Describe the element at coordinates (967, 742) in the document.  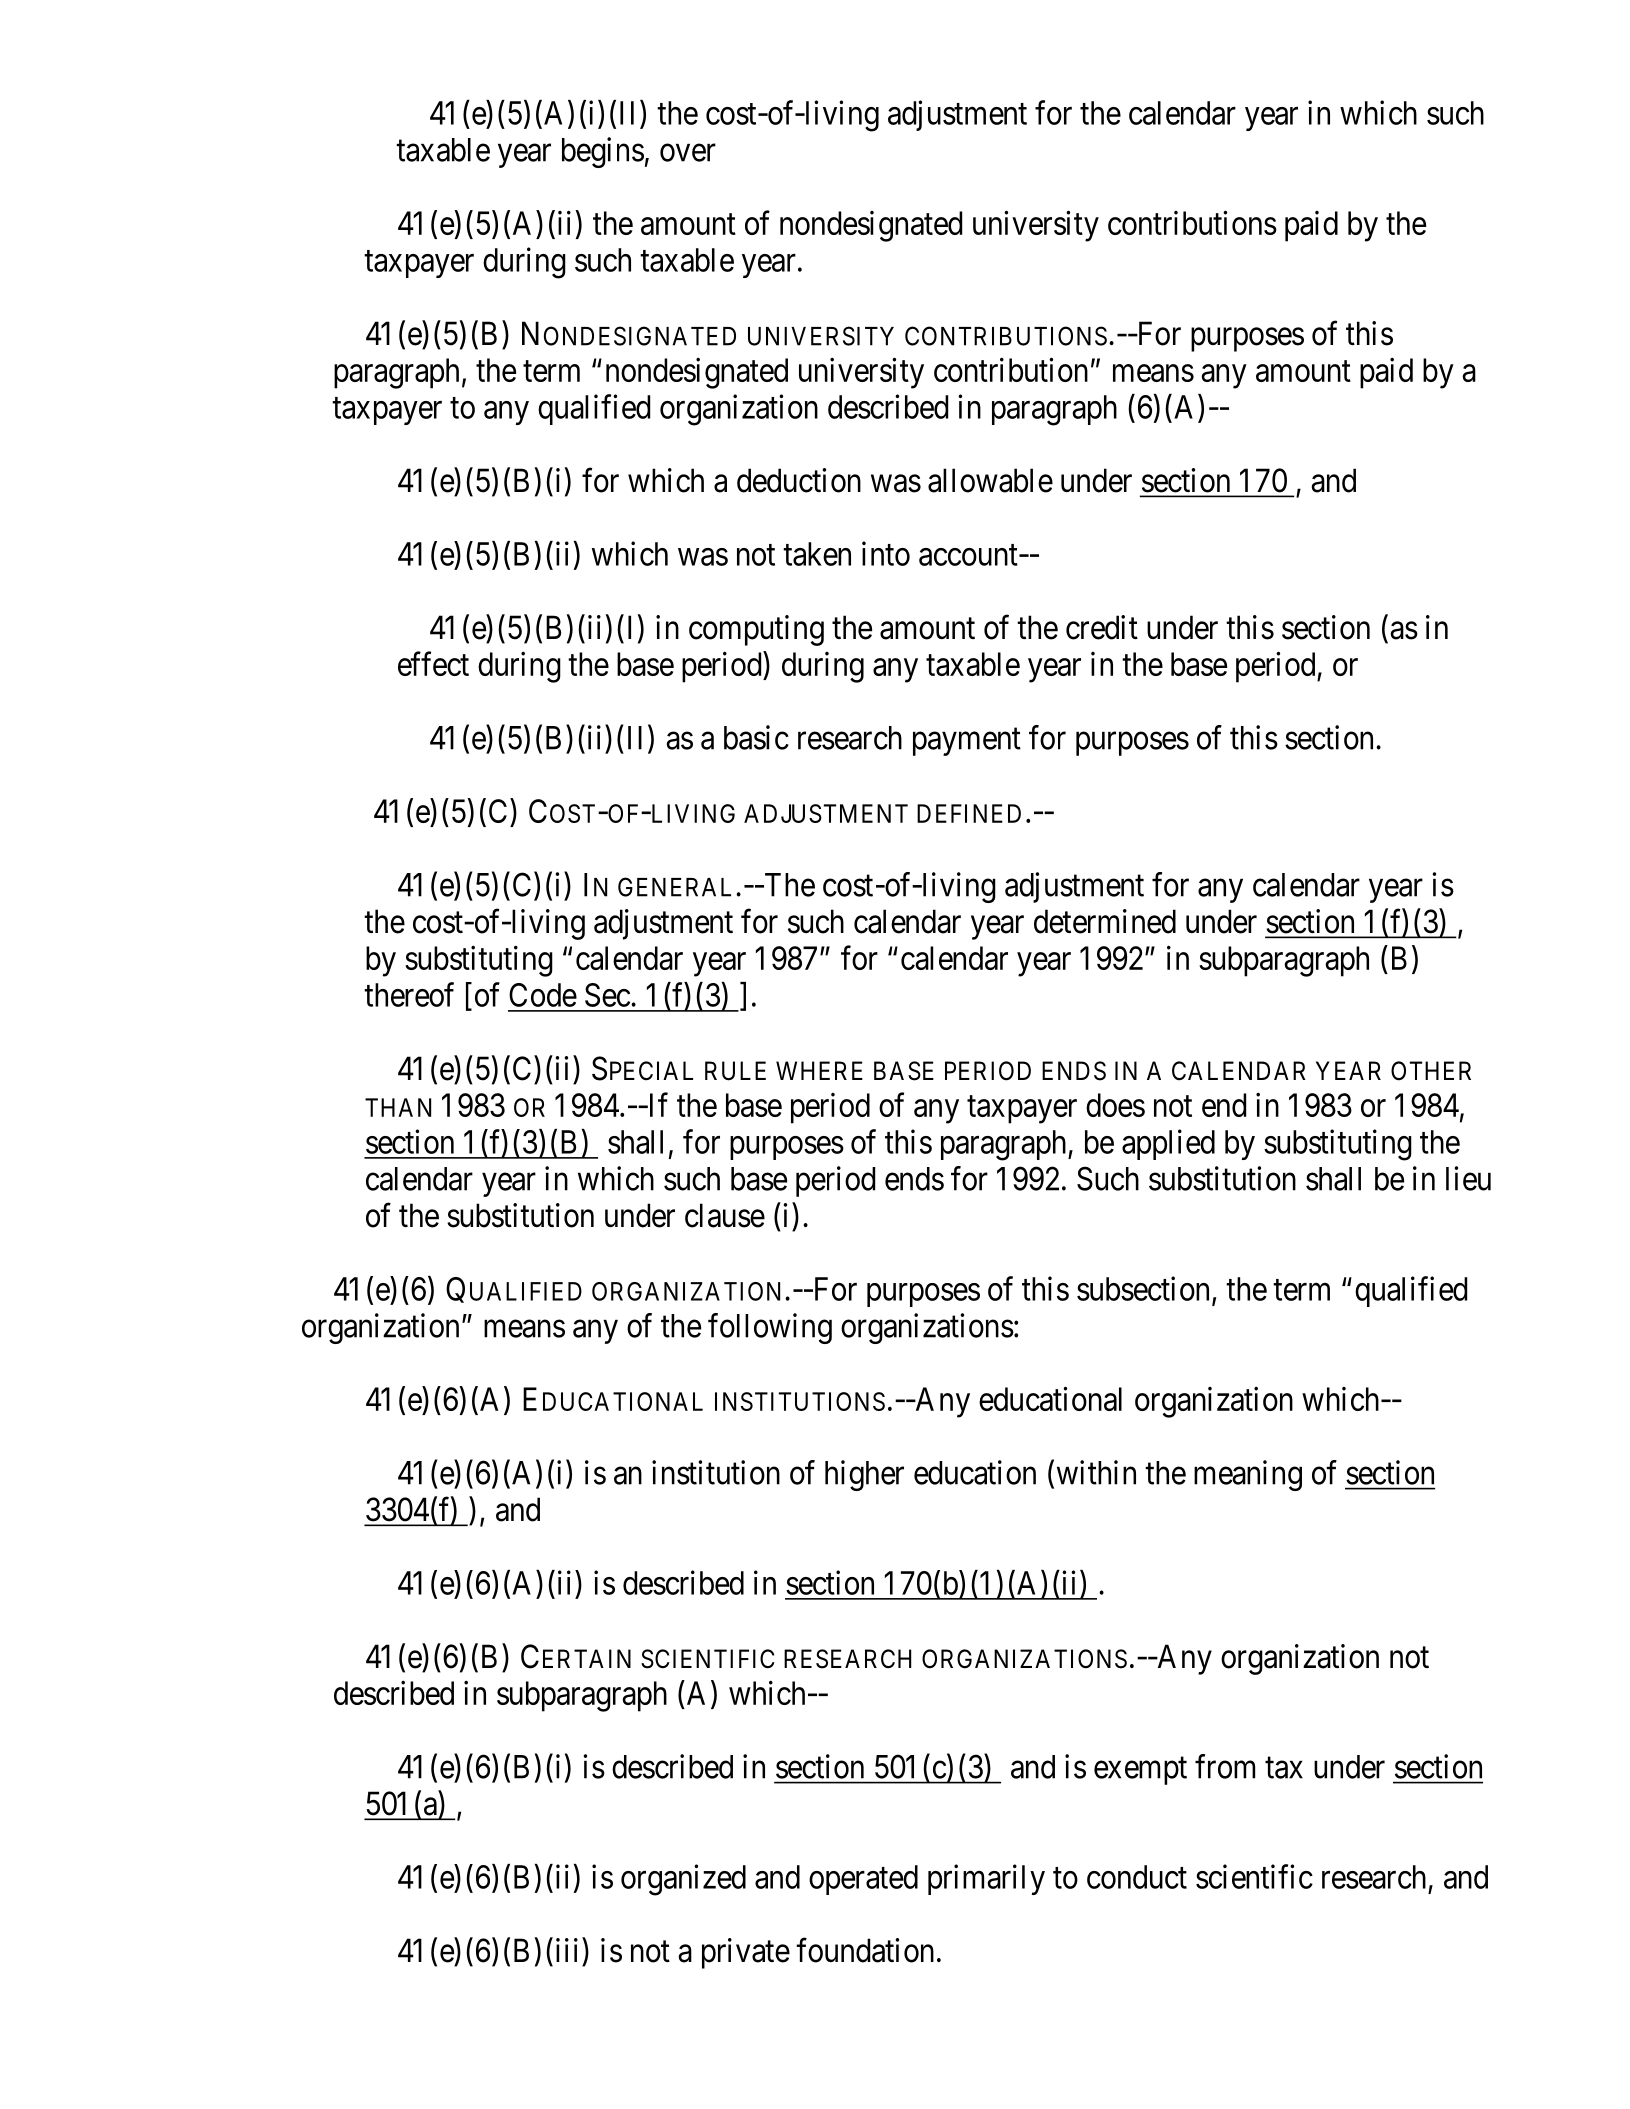
I see `payment` at that location.
